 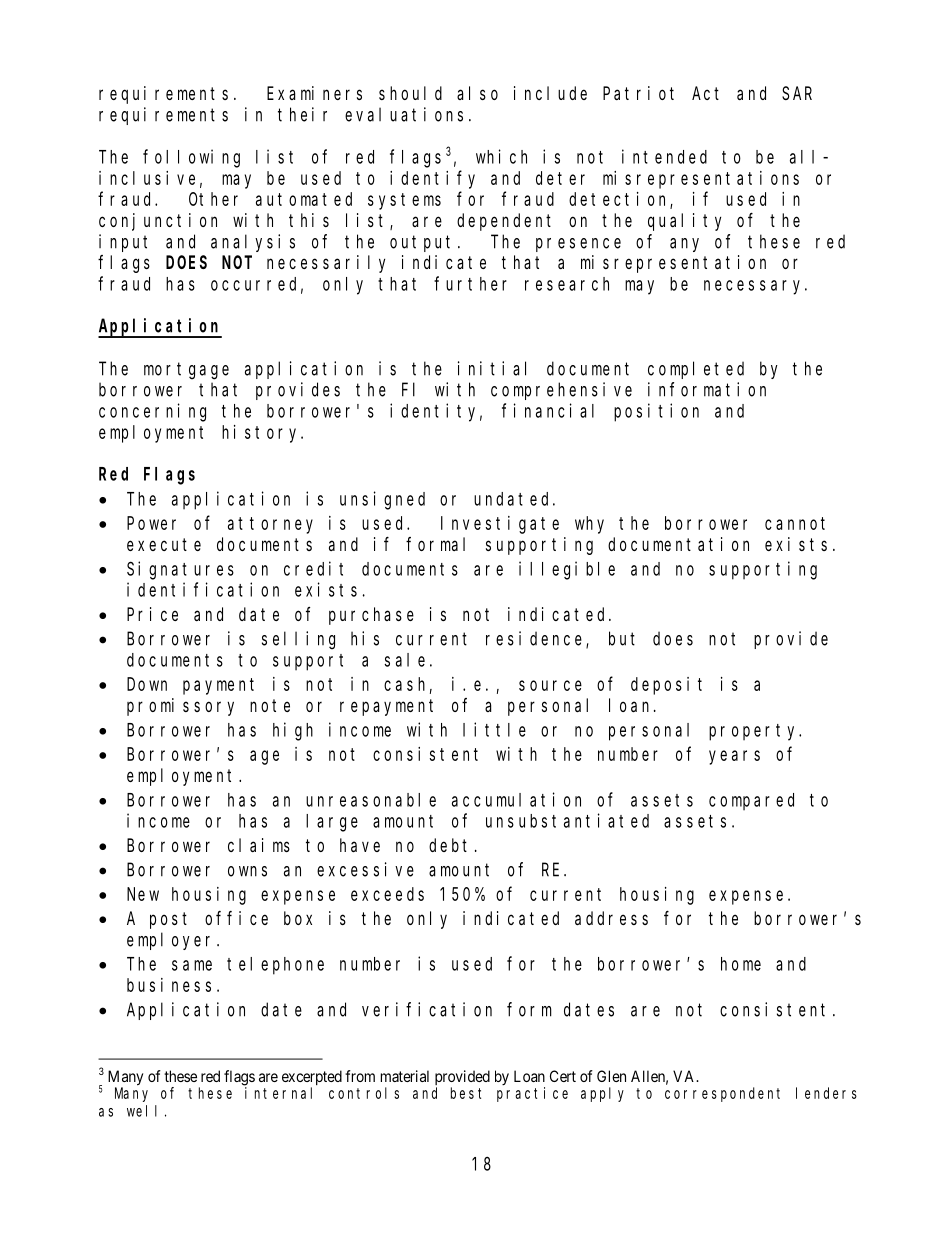 I want to click on presence, so click(x=578, y=245).
